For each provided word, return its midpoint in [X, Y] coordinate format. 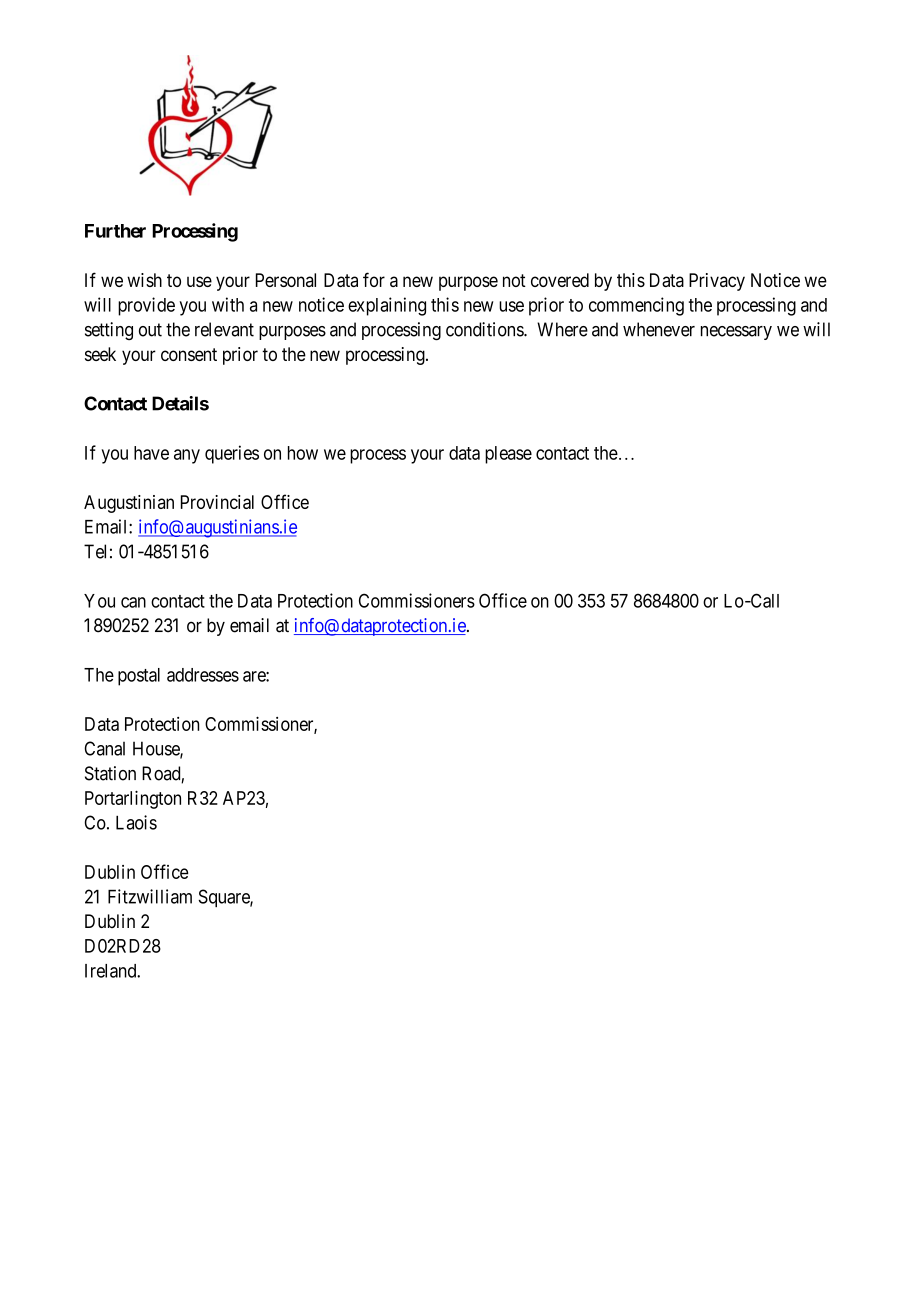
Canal [105, 748]
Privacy [717, 282]
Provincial [217, 502]
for [374, 279]
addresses [203, 675]
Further [115, 231]
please [508, 455]
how [303, 453]
